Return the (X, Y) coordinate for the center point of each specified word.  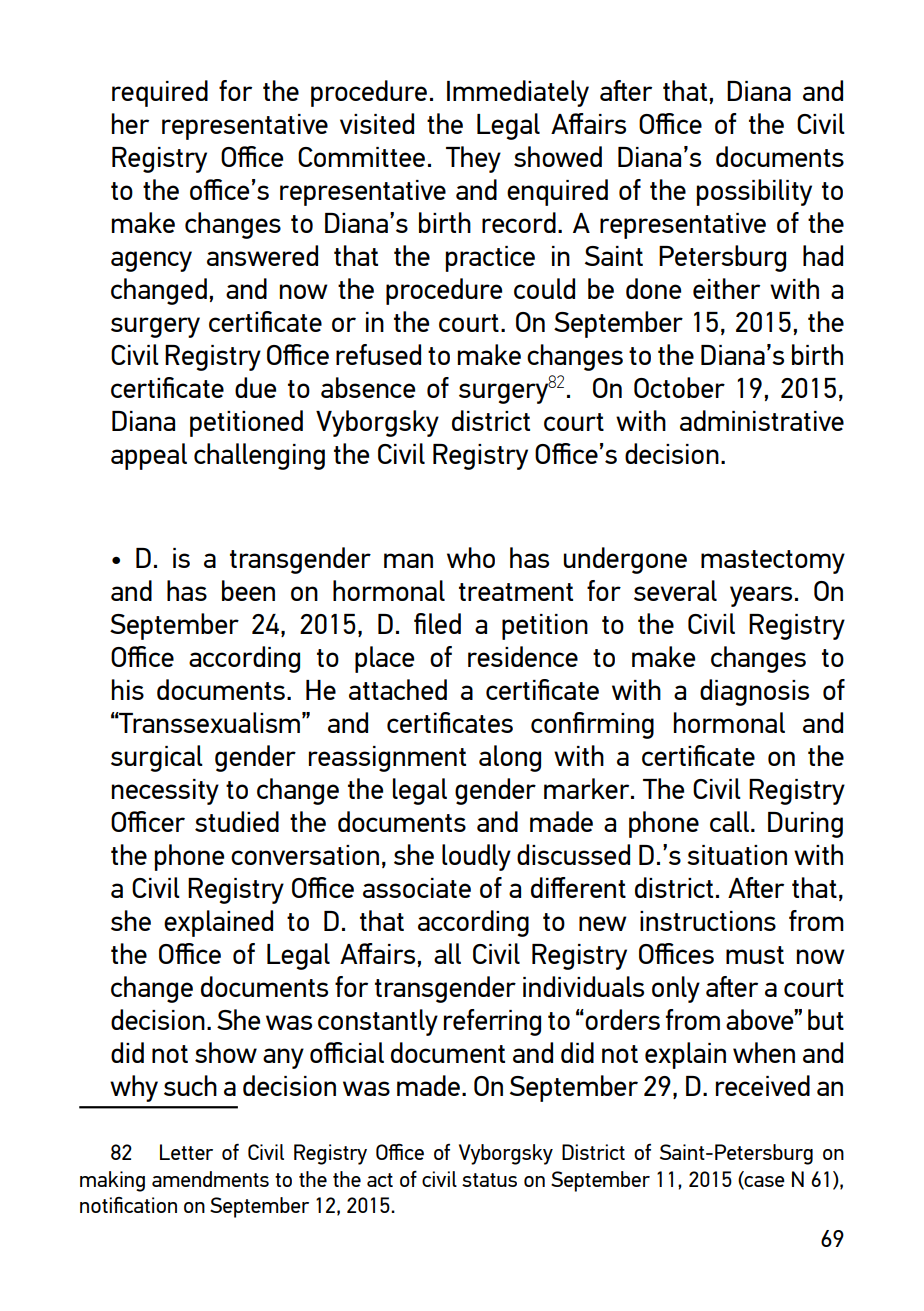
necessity (165, 792)
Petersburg (722, 258)
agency (151, 261)
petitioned (246, 423)
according (473, 923)
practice (490, 259)
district (491, 420)
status (489, 1180)
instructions (708, 921)
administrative (762, 420)
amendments (210, 1179)
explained (218, 923)
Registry (797, 792)
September (600, 1181)
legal (420, 791)
